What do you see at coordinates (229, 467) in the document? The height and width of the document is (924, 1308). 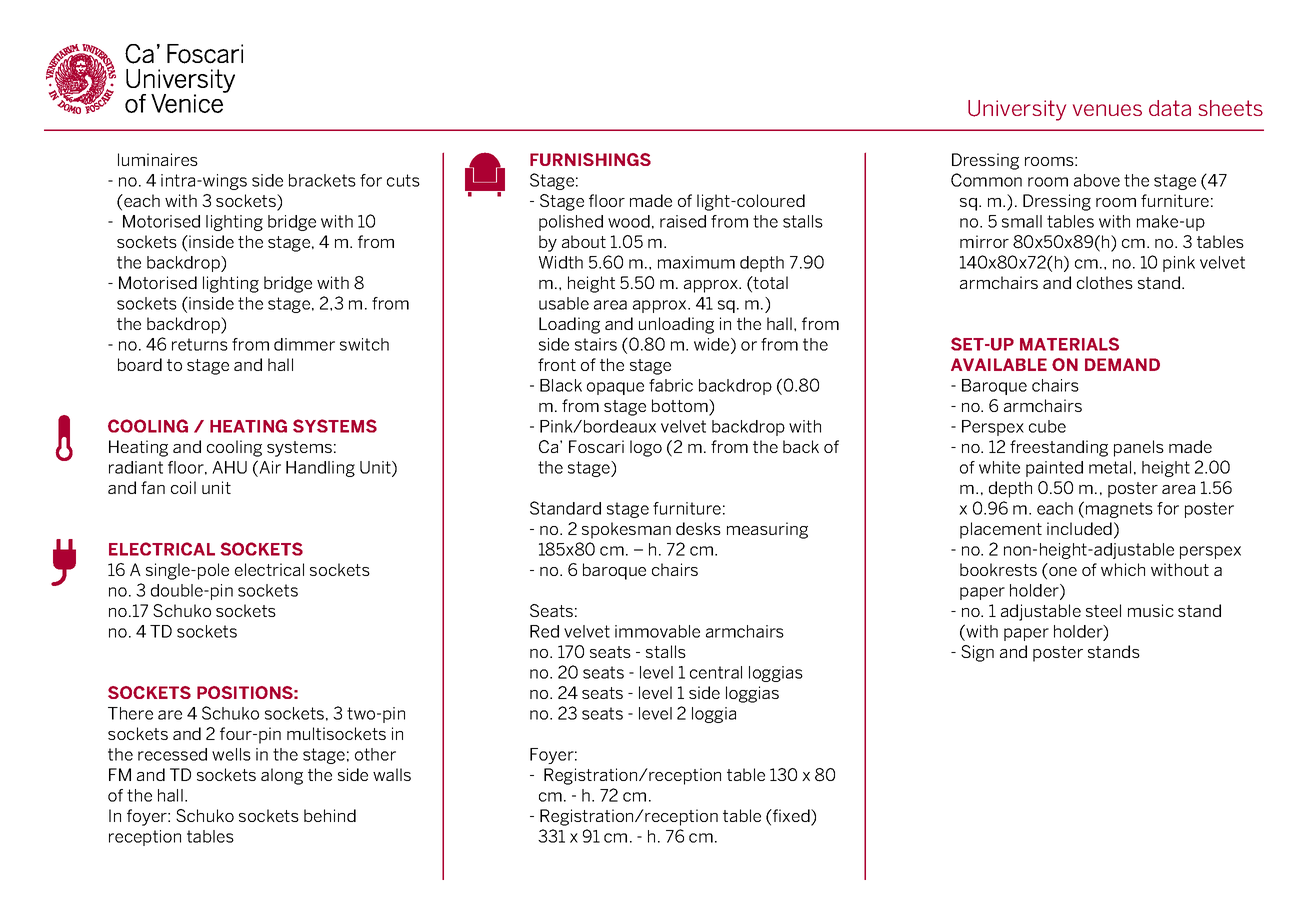 I see `AHU` at bounding box center [229, 467].
